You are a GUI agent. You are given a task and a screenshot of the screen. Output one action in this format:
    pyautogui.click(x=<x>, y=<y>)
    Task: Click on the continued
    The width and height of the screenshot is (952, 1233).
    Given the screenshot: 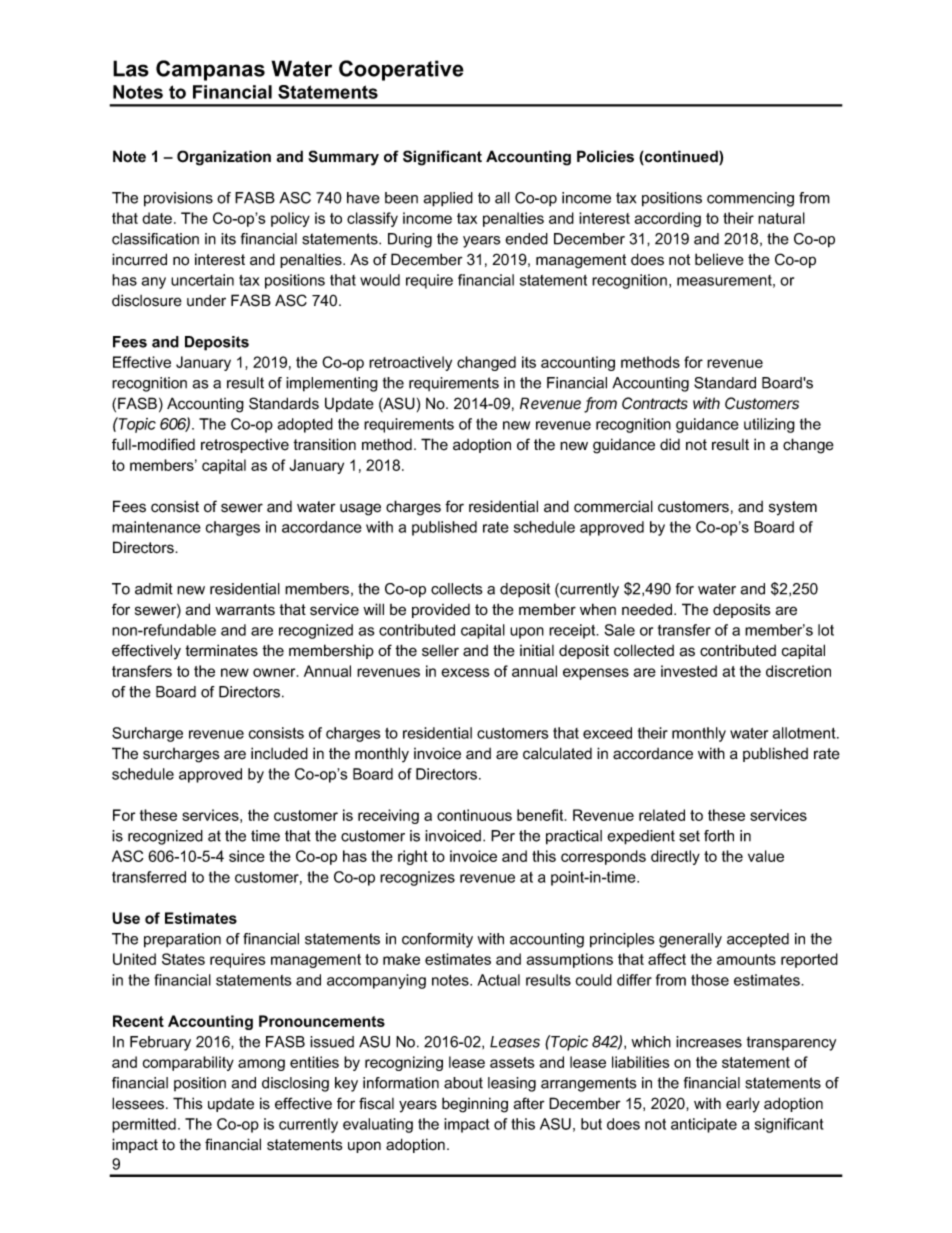 What is the action you would take?
    pyautogui.click(x=681, y=157)
